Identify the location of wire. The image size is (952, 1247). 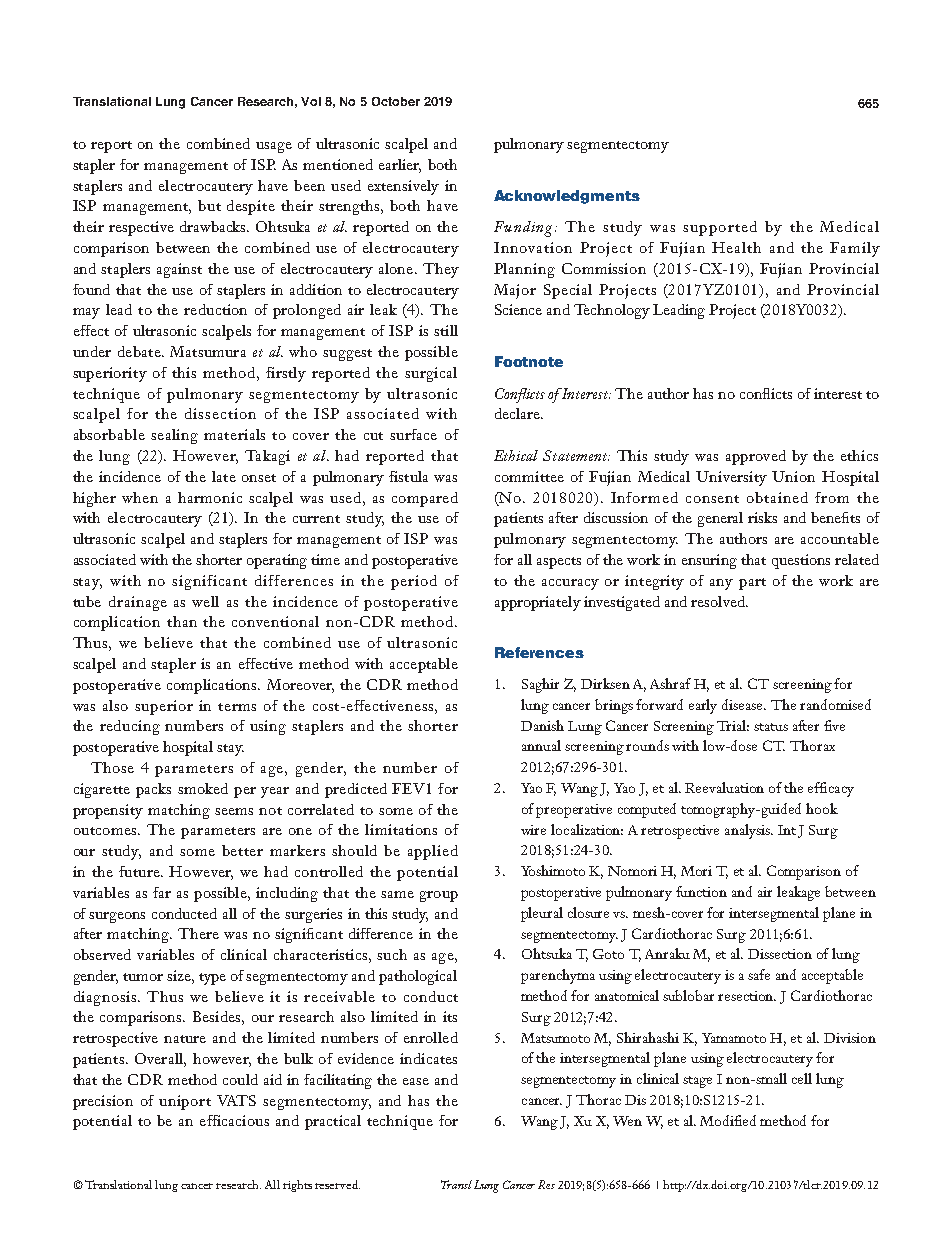
(533, 830).
